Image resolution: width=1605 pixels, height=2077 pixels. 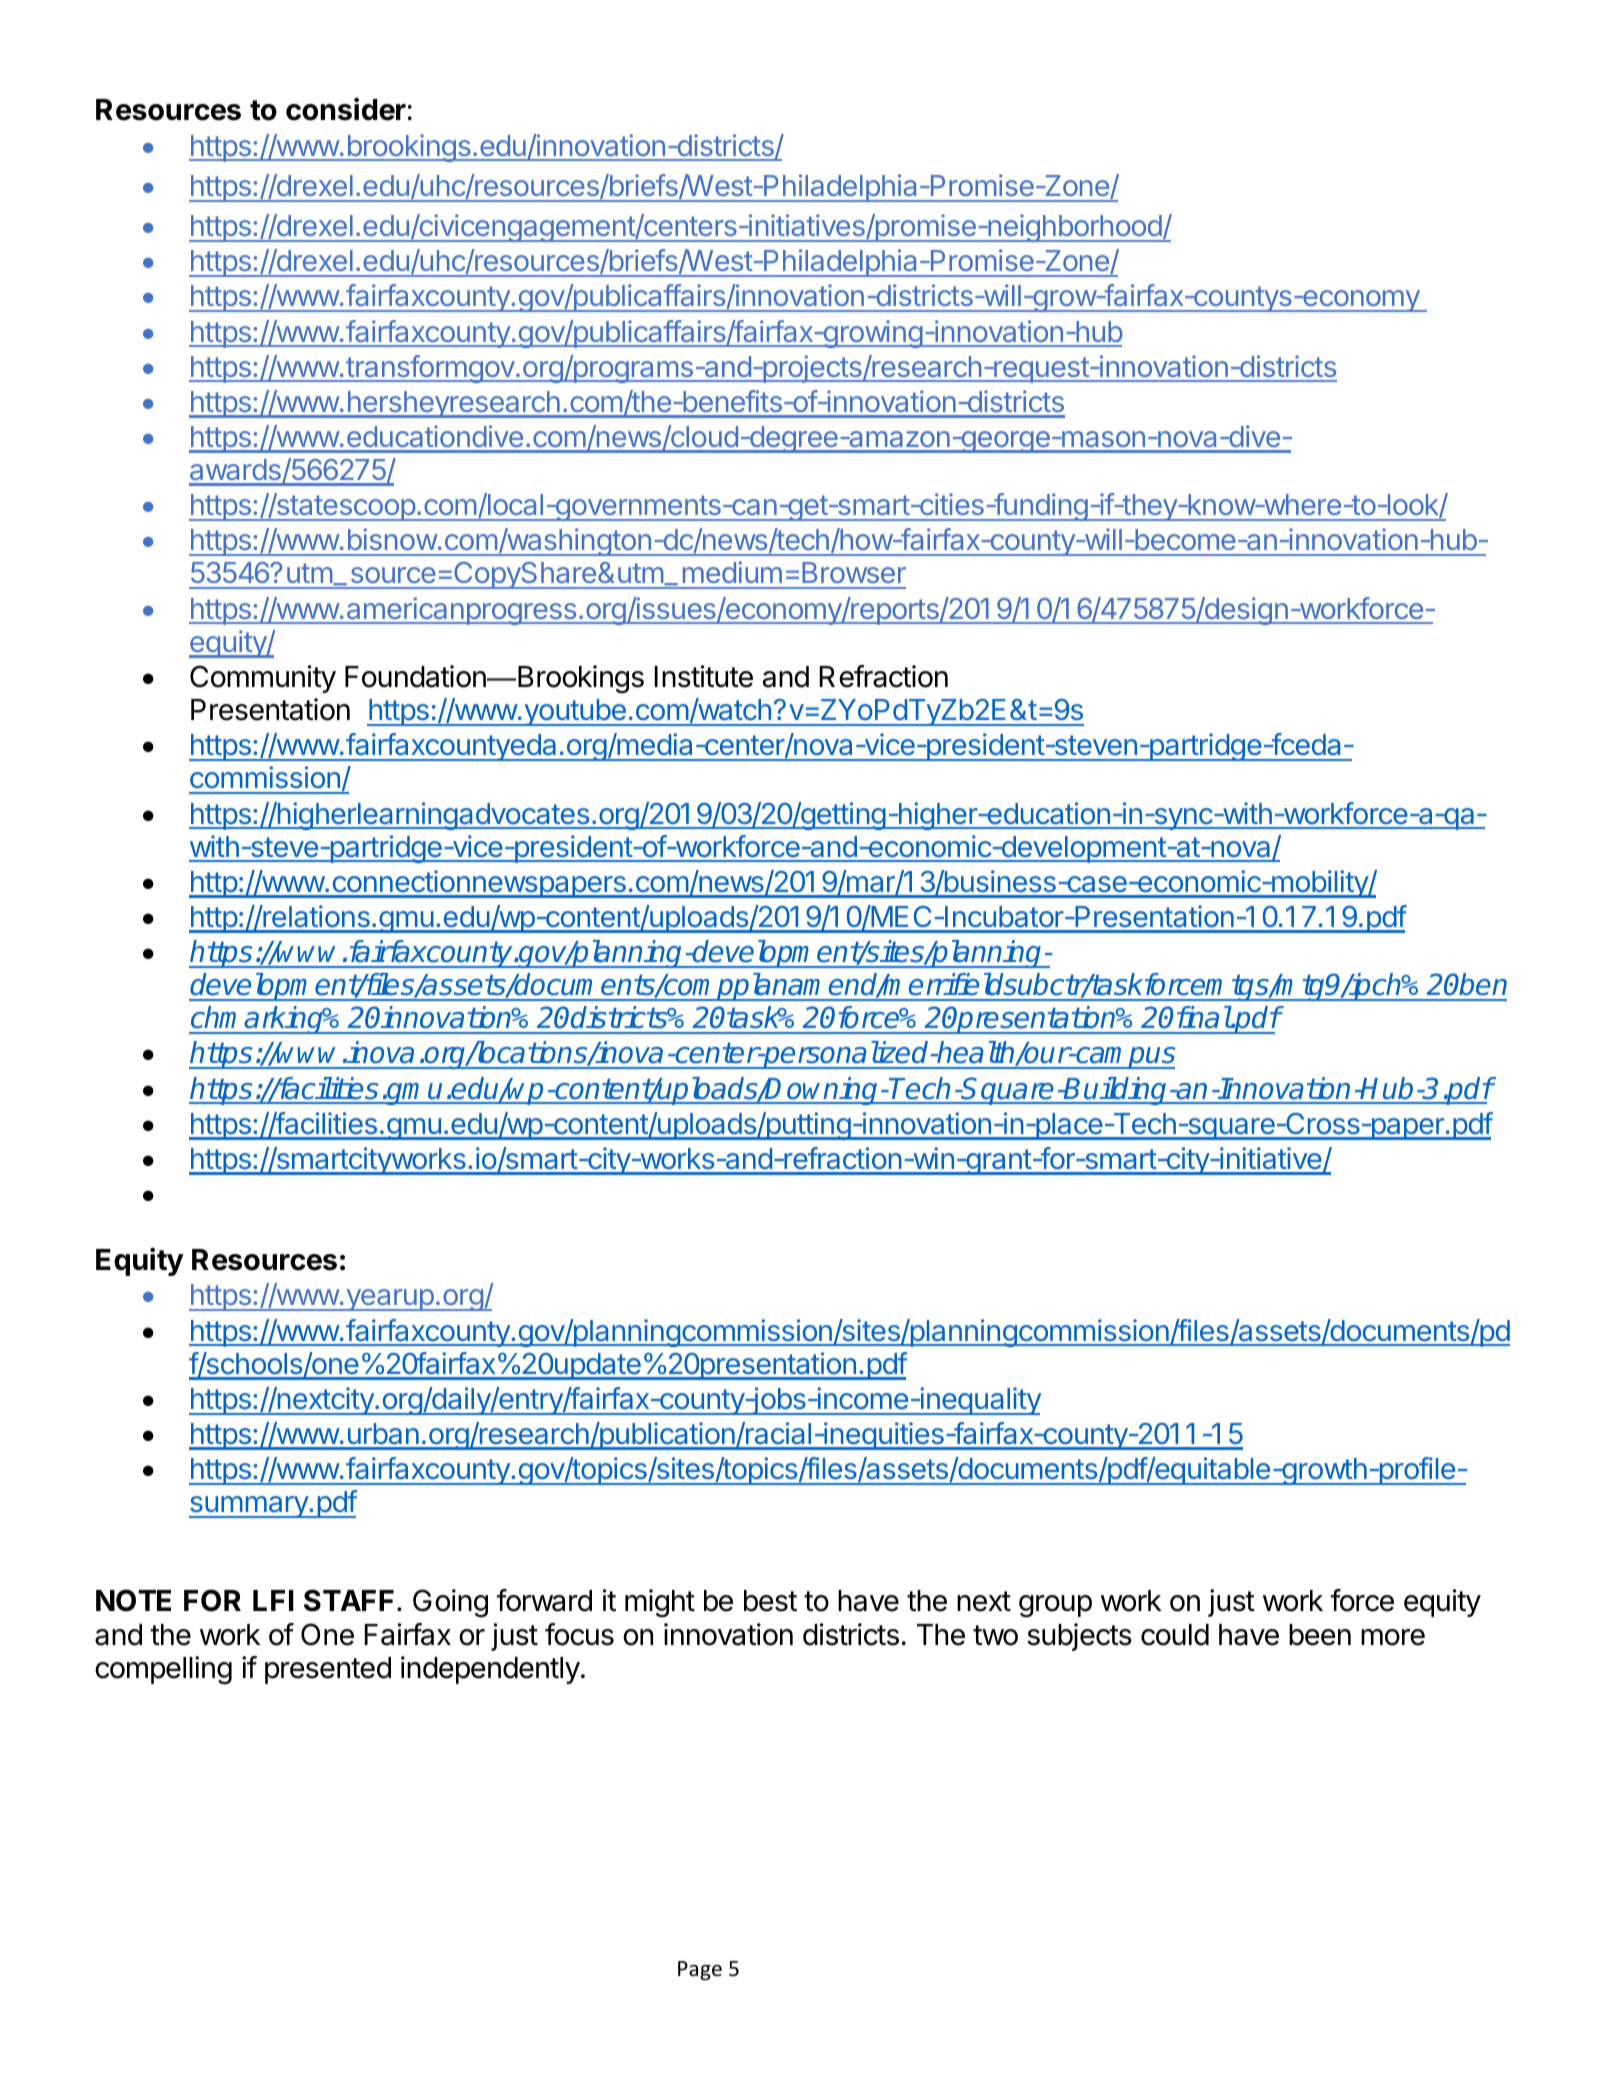 I want to click on consider, so click(x=346, y=109).
